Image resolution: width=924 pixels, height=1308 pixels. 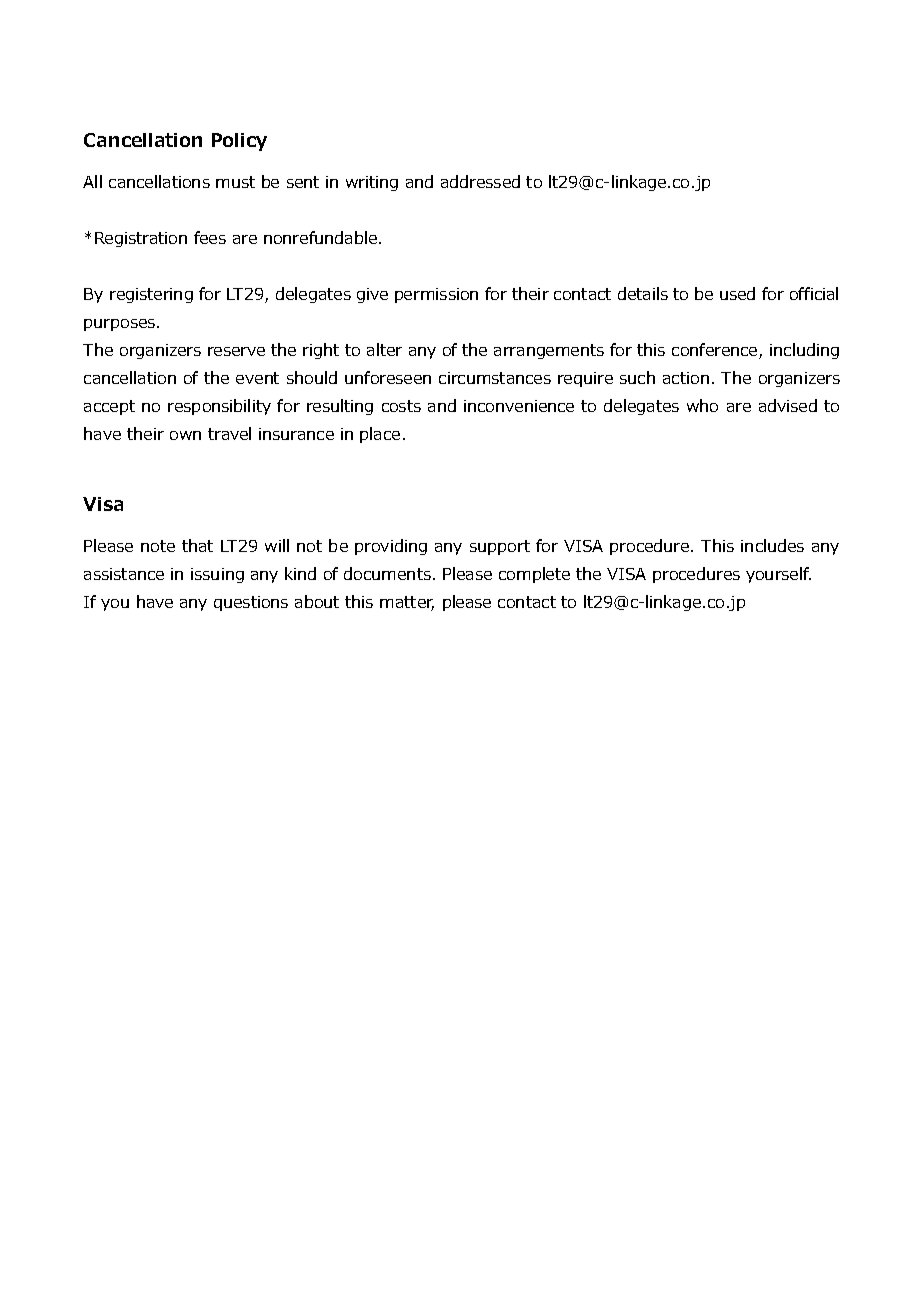 What do you see at coordinates (436, 295) in the screenshot?
I see `permission` at bounding box center [436, 295].
